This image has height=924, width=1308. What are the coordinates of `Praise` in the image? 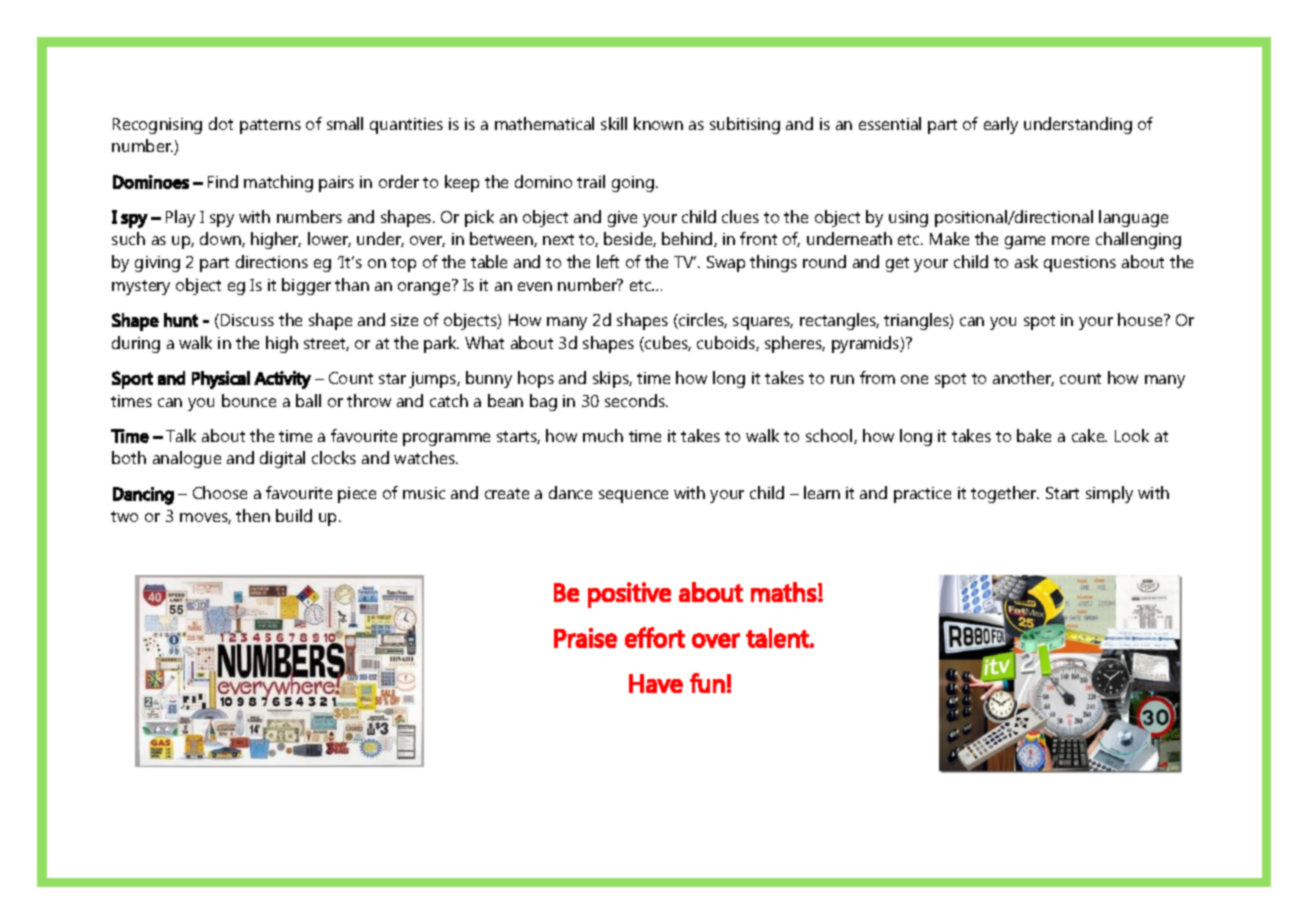 It's located at (585, 638).
